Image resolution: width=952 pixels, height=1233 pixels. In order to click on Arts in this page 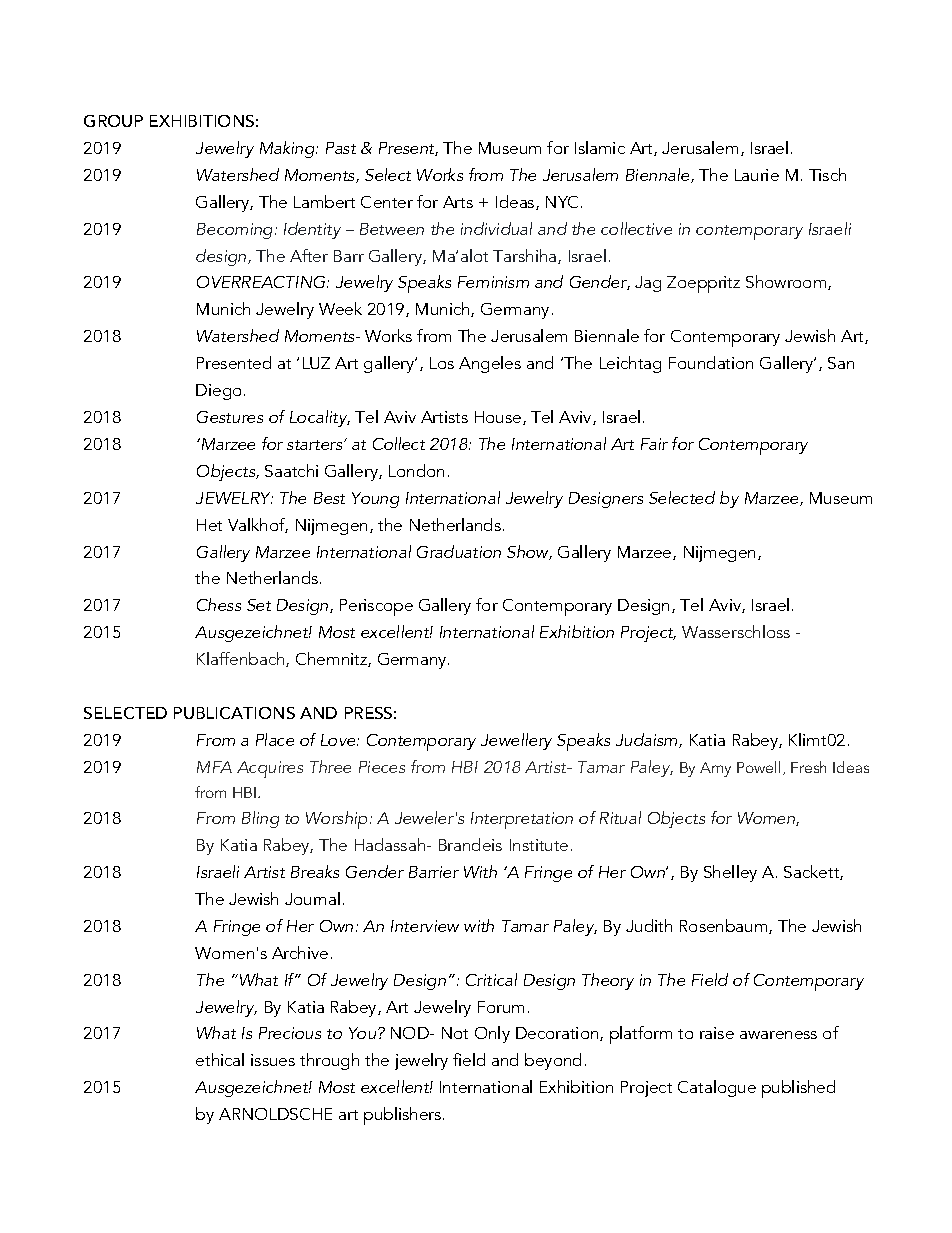, I will do `click(458, 202)`.
